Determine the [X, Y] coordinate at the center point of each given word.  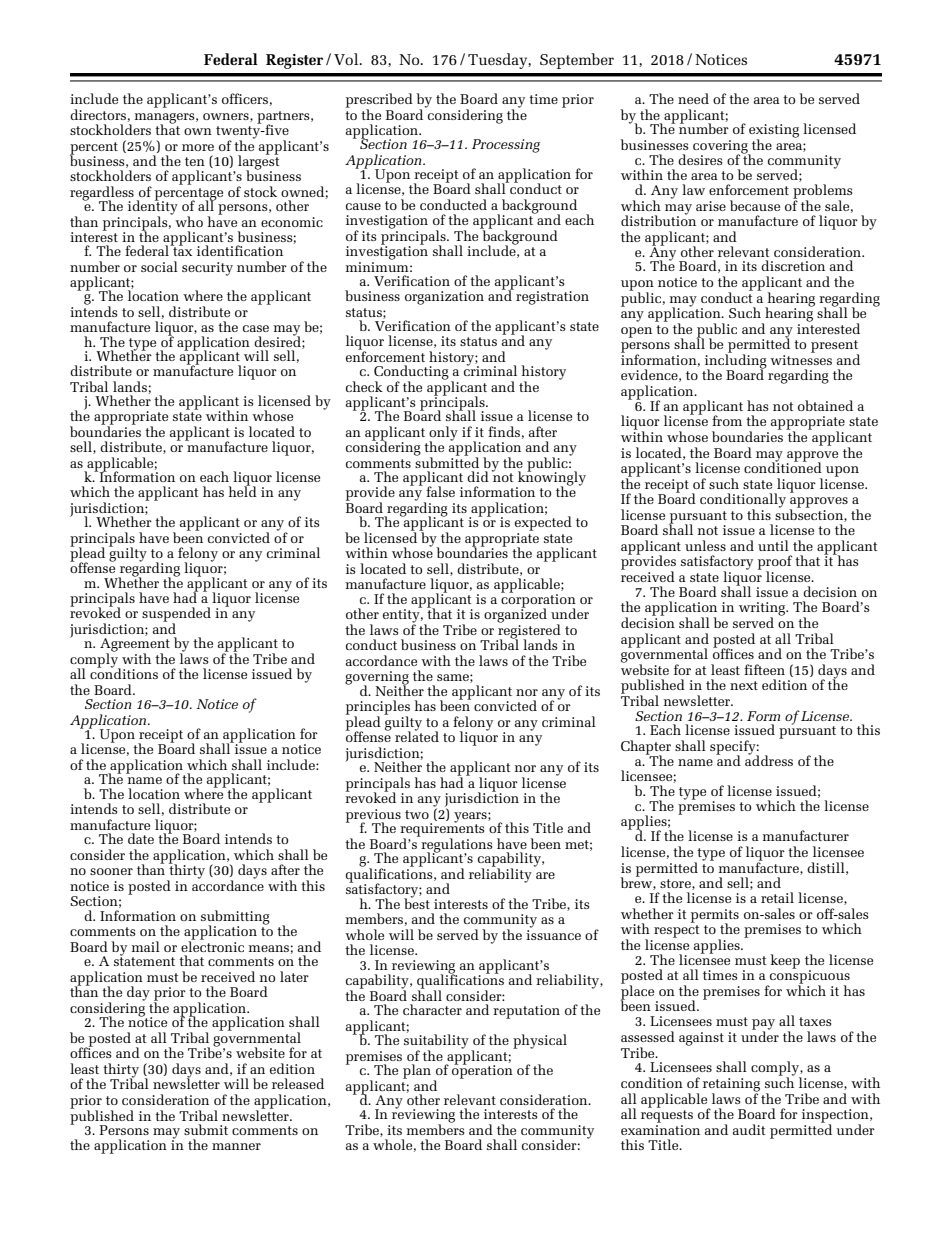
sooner [111, 871]
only [443, 434]
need [693, 98]
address [769, 759]
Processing [506, 146]
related [417, 736]
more [198, 147]
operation [482, 1071]
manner [236, 1146]
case [256, 328]
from [727, 420]
